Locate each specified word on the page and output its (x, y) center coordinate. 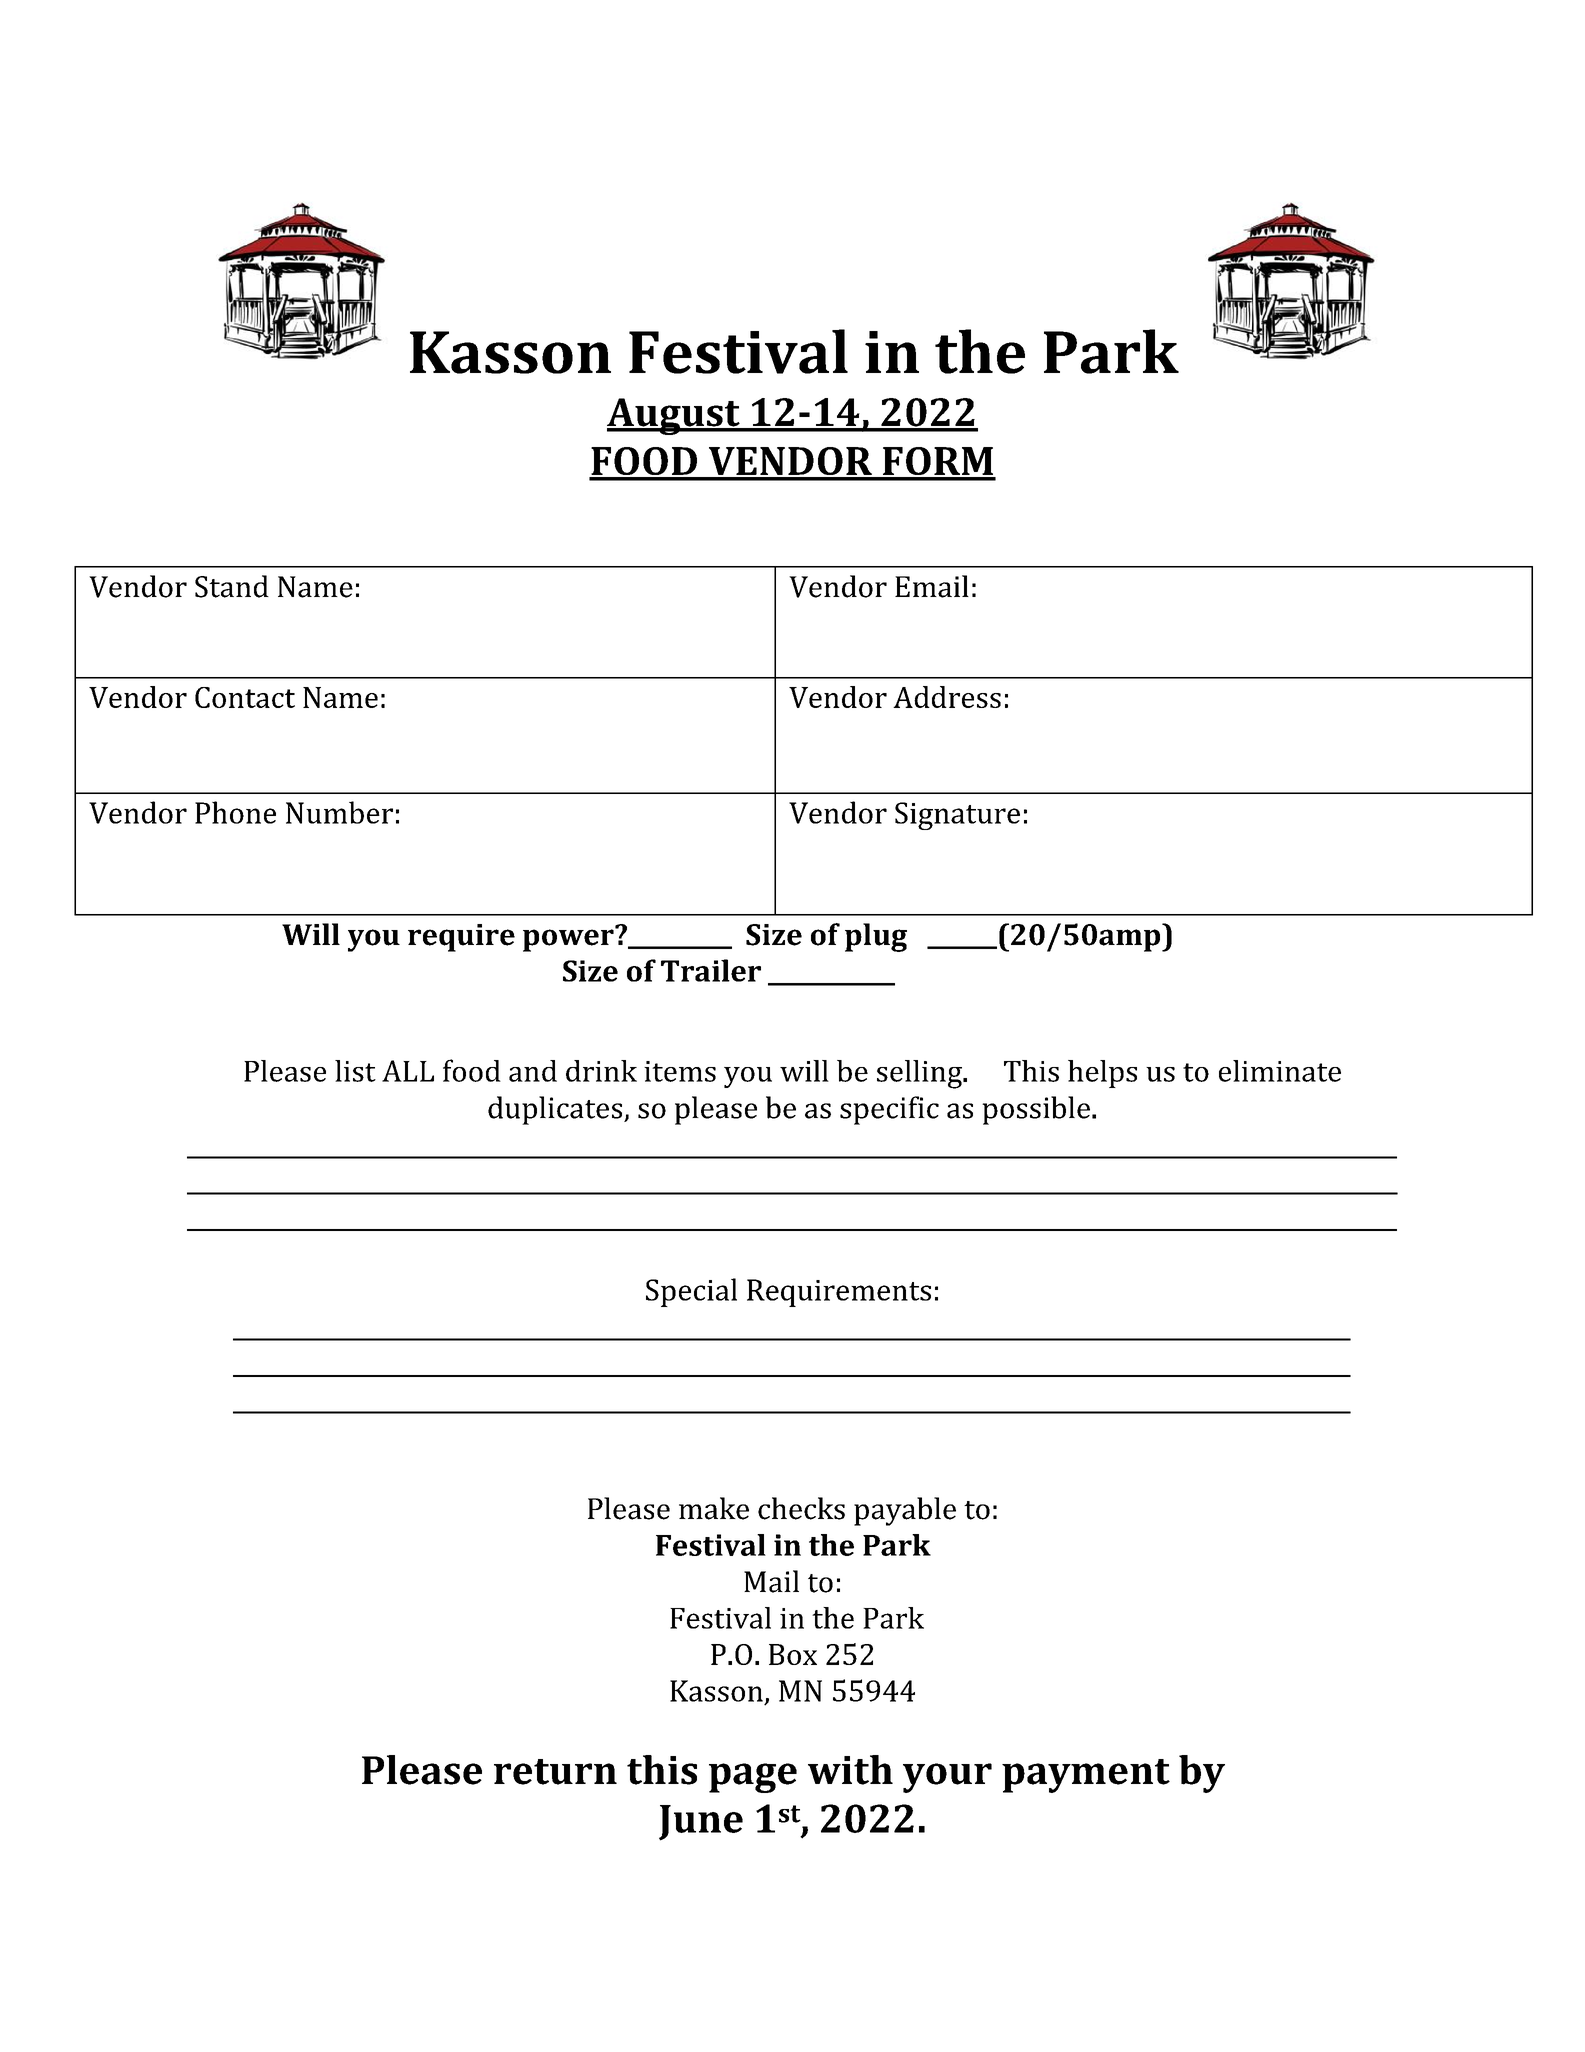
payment (1086, 1776)
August (674, 416)
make (714, 1508)
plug (876, 937)
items (680, 1071)
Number (339, 812)
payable (905, 1511)
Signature (957, 816)
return (555, 1772)
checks (801, 1508)
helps (1102, 1074)
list (355, 1071)
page (753, 1778)
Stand (232, 586)
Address (947, 697)
